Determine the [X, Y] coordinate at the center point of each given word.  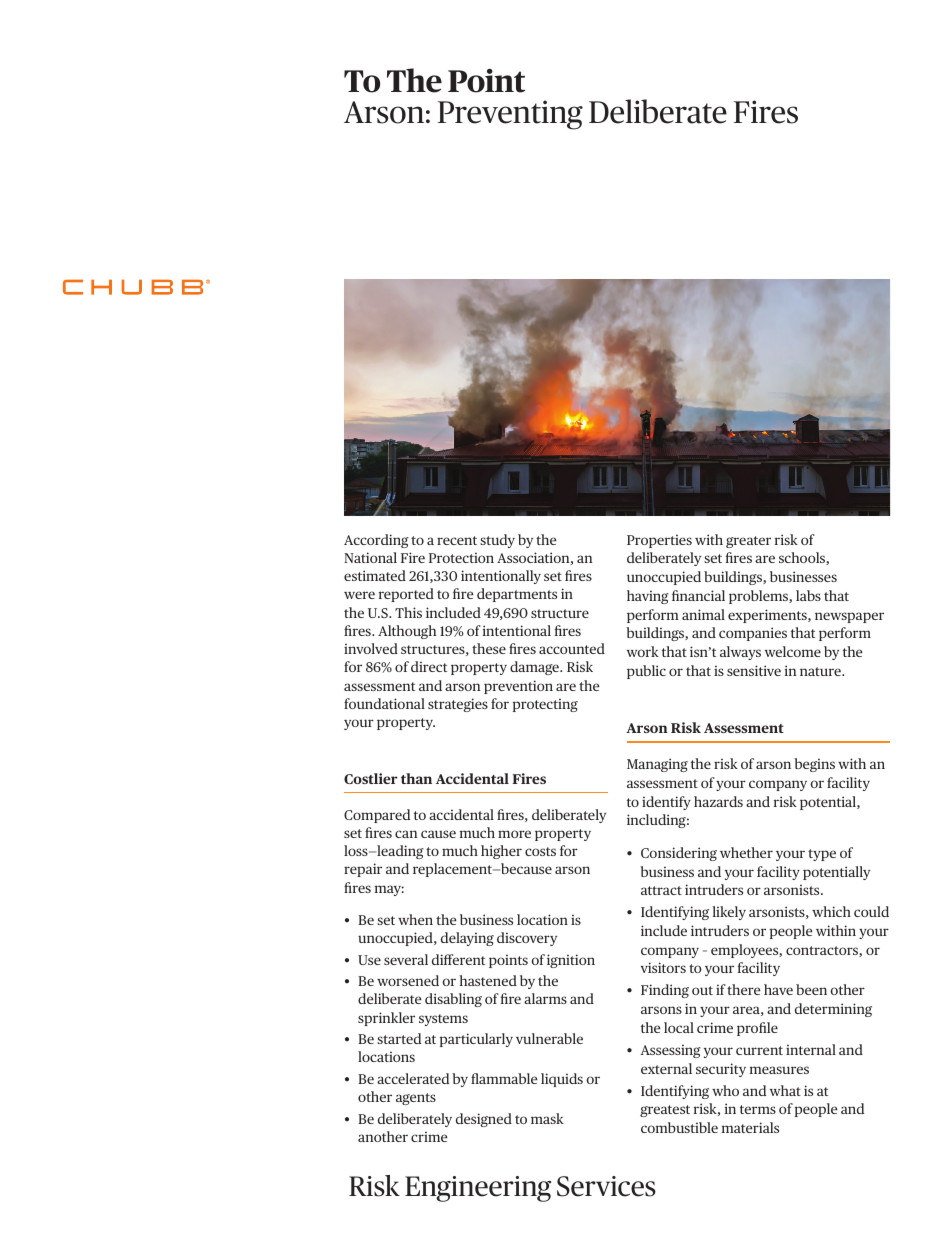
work [643, 651]
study [497, 541]
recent [457, 540]
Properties [659, 541]
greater [748, 542]
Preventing [510, 115]
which [831, 911]
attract [661, 890]
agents [416, 1099]
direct [429, 666]
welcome [793, 651]
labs [808, 595]
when [415, 919]
